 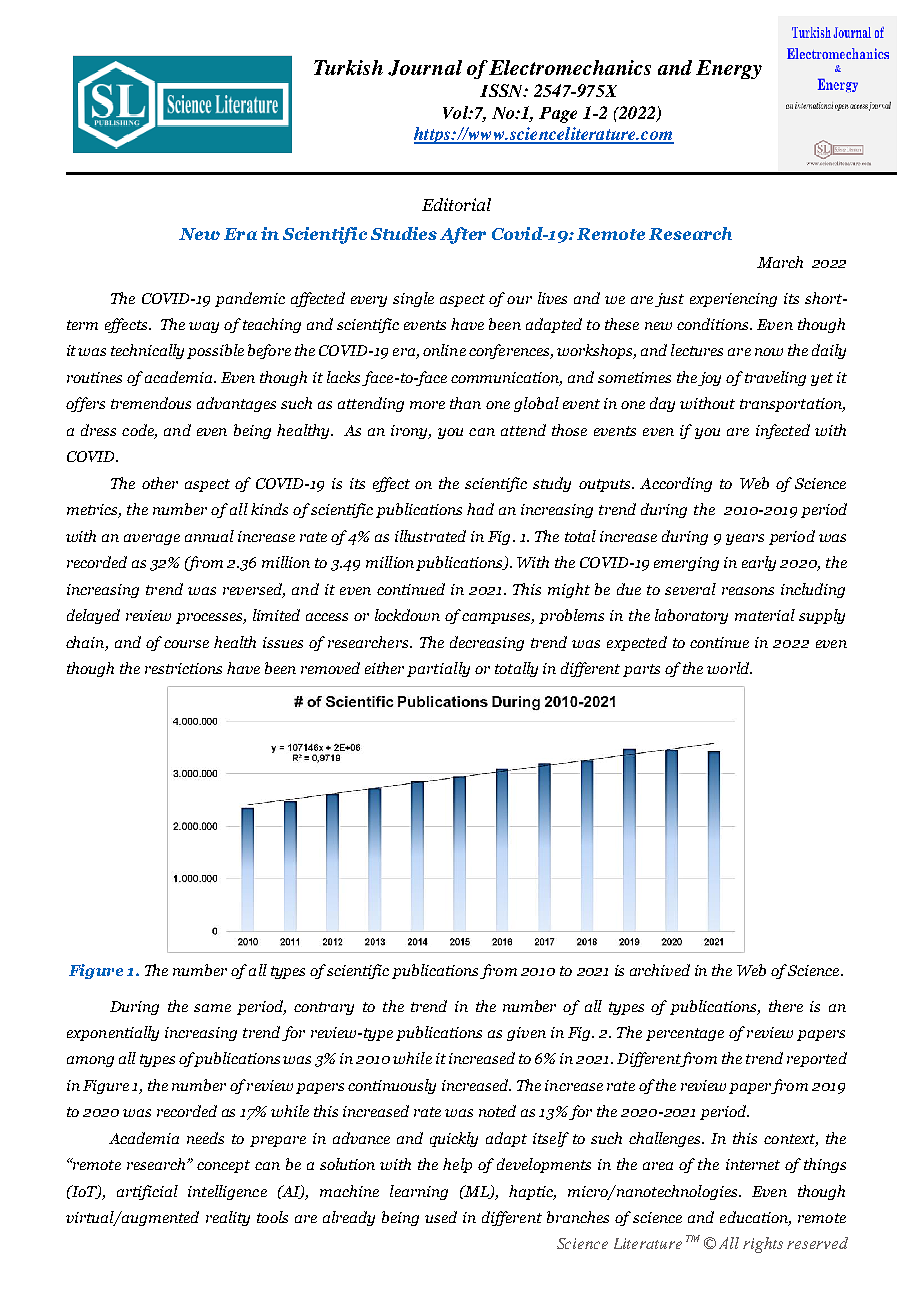 I want to click on Journal, so click(x=425, y=68).
